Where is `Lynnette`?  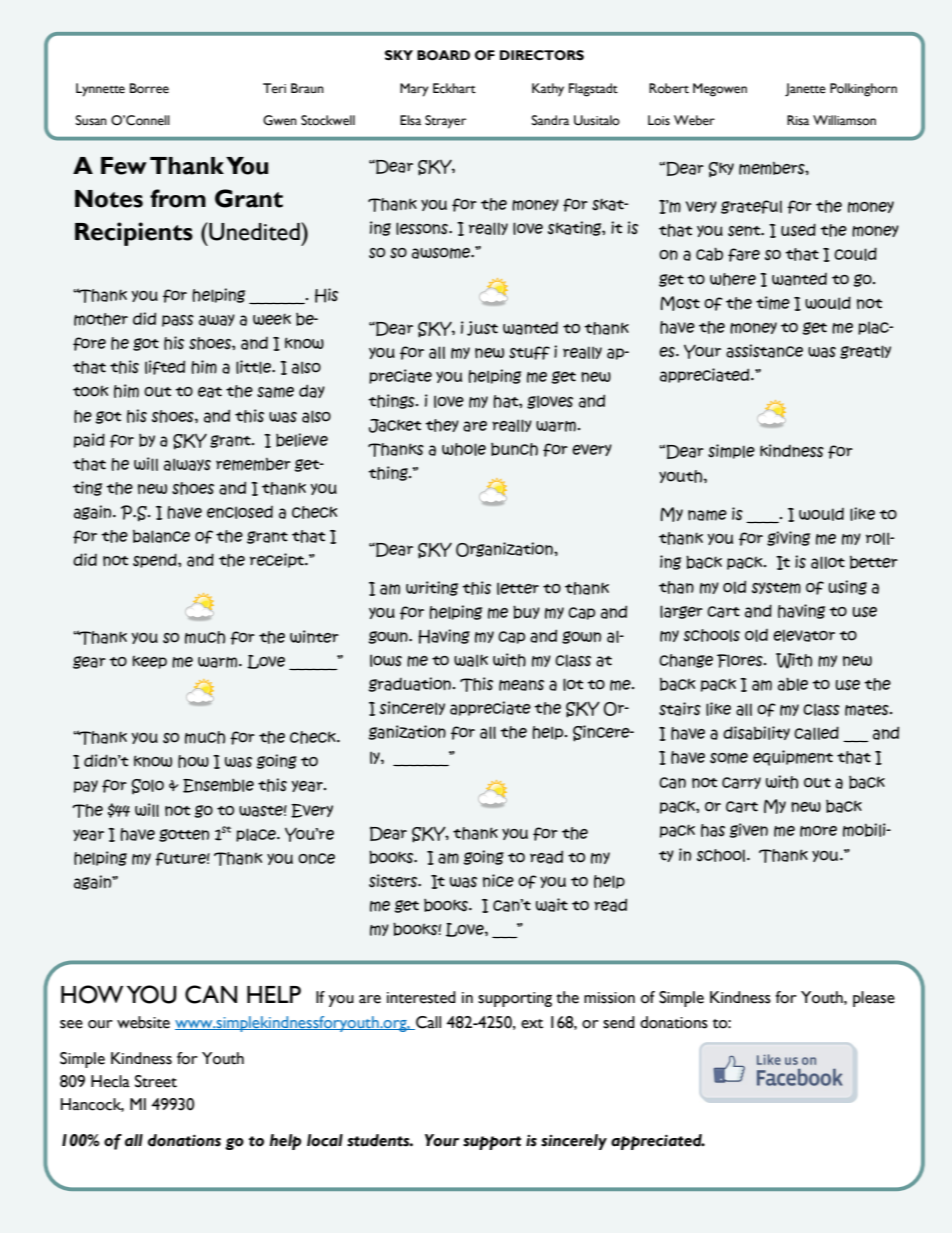
Lynnette is located at coordinates (100, 90).
